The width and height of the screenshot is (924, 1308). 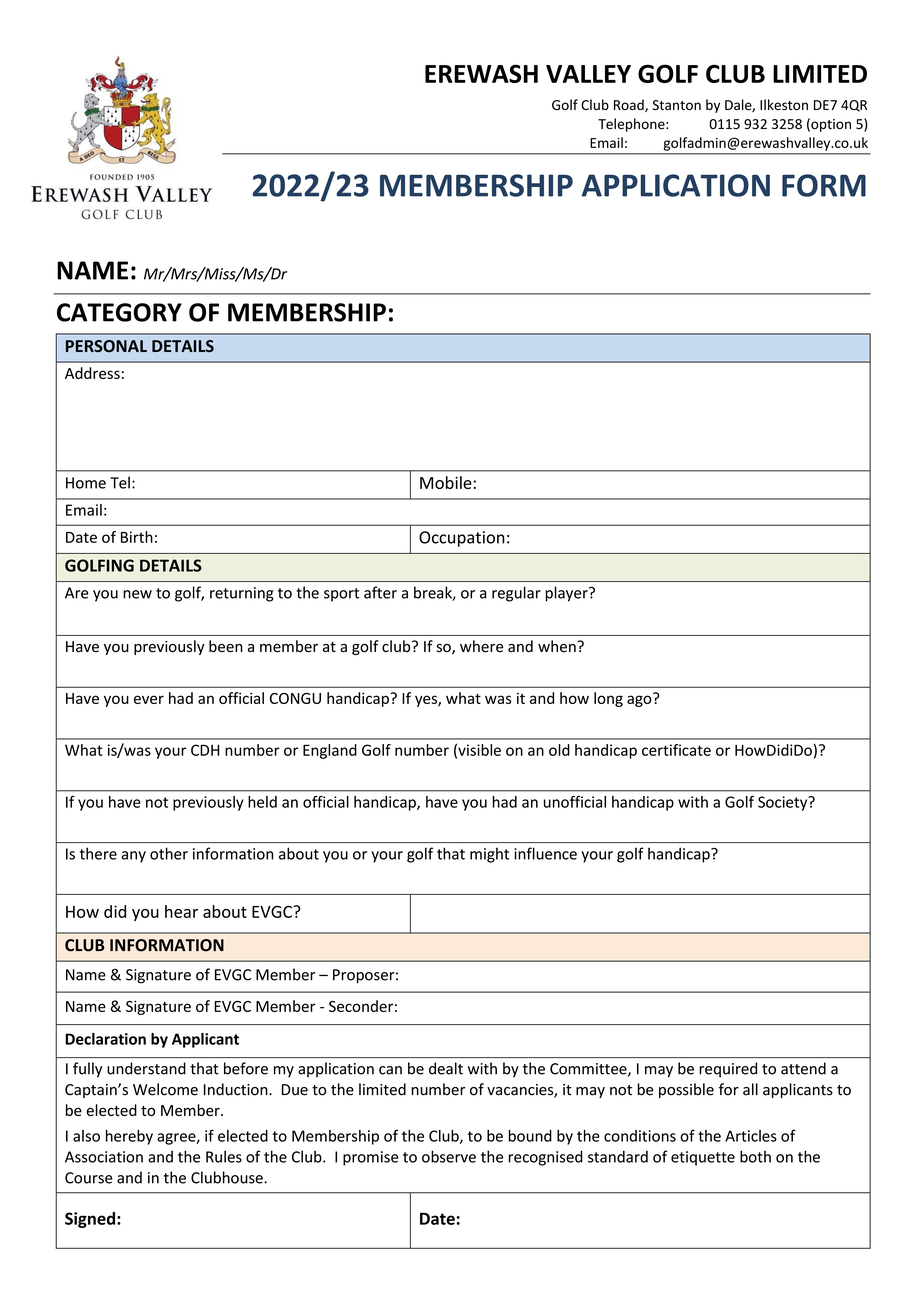 What do you see at coordinates (104, 1157) in the screenshot?
I see `Association` at bounding box center [104, 1157].
